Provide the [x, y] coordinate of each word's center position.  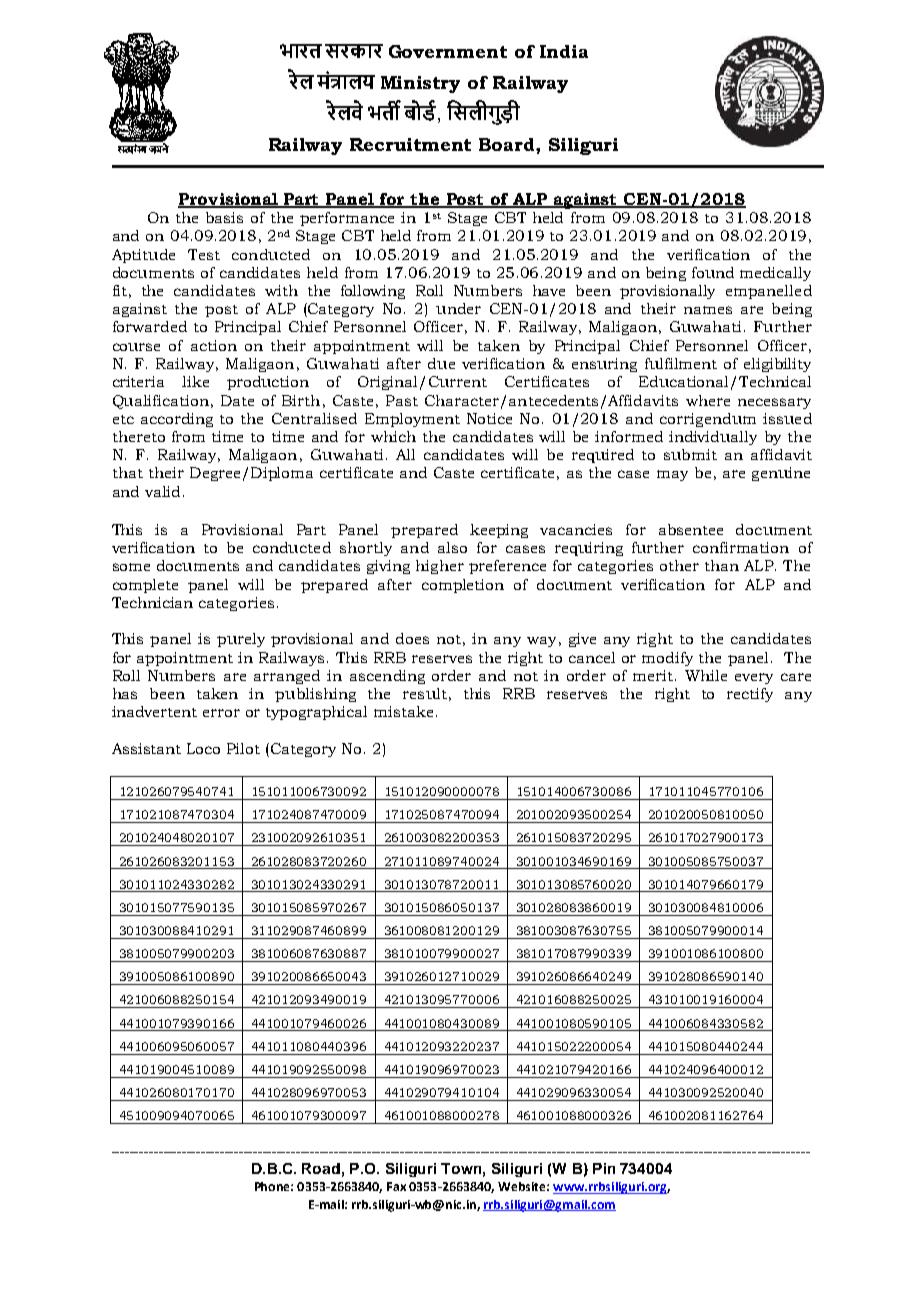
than [722, 565]
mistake [403, 711]
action [214, 345]
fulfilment [681, 363]
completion [463, 586]
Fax [396, 1186]
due [441, 363]
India [564, 51]
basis [224, 217]
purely [241, 640]
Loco [203, 748]
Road [321, 1168]
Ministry [420, 84]
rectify [750, 695]
